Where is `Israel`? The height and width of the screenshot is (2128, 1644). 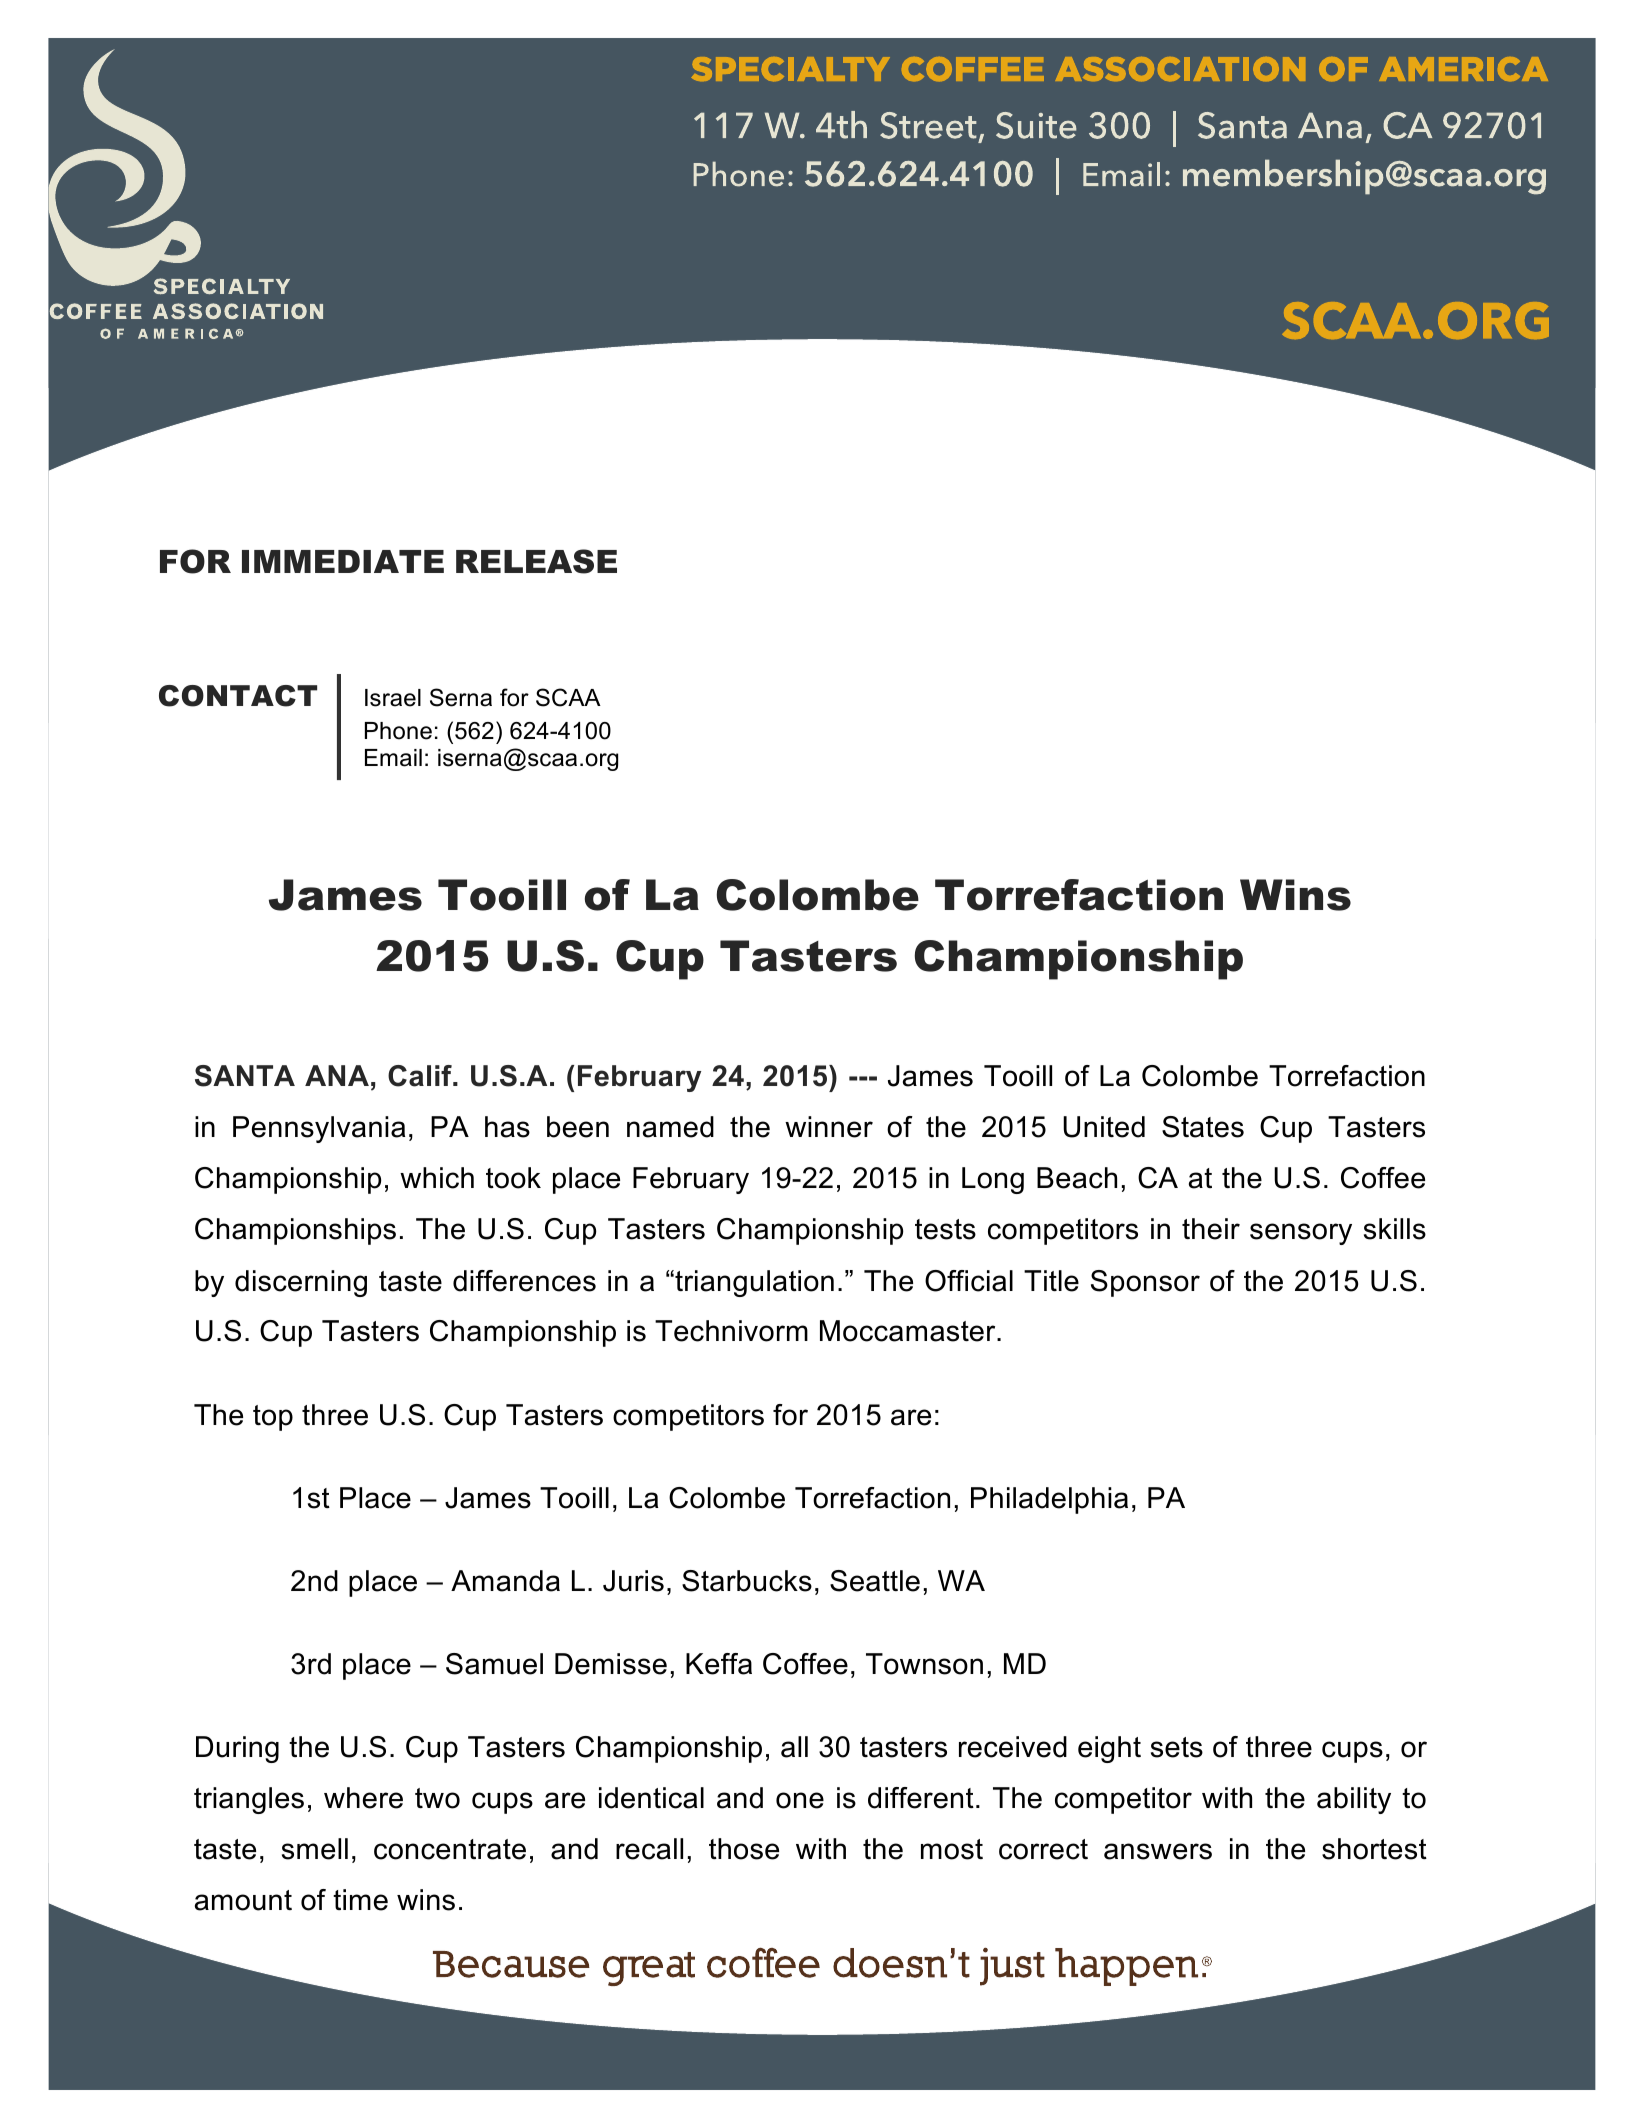 Israel is located at coordinates (393, 698).
